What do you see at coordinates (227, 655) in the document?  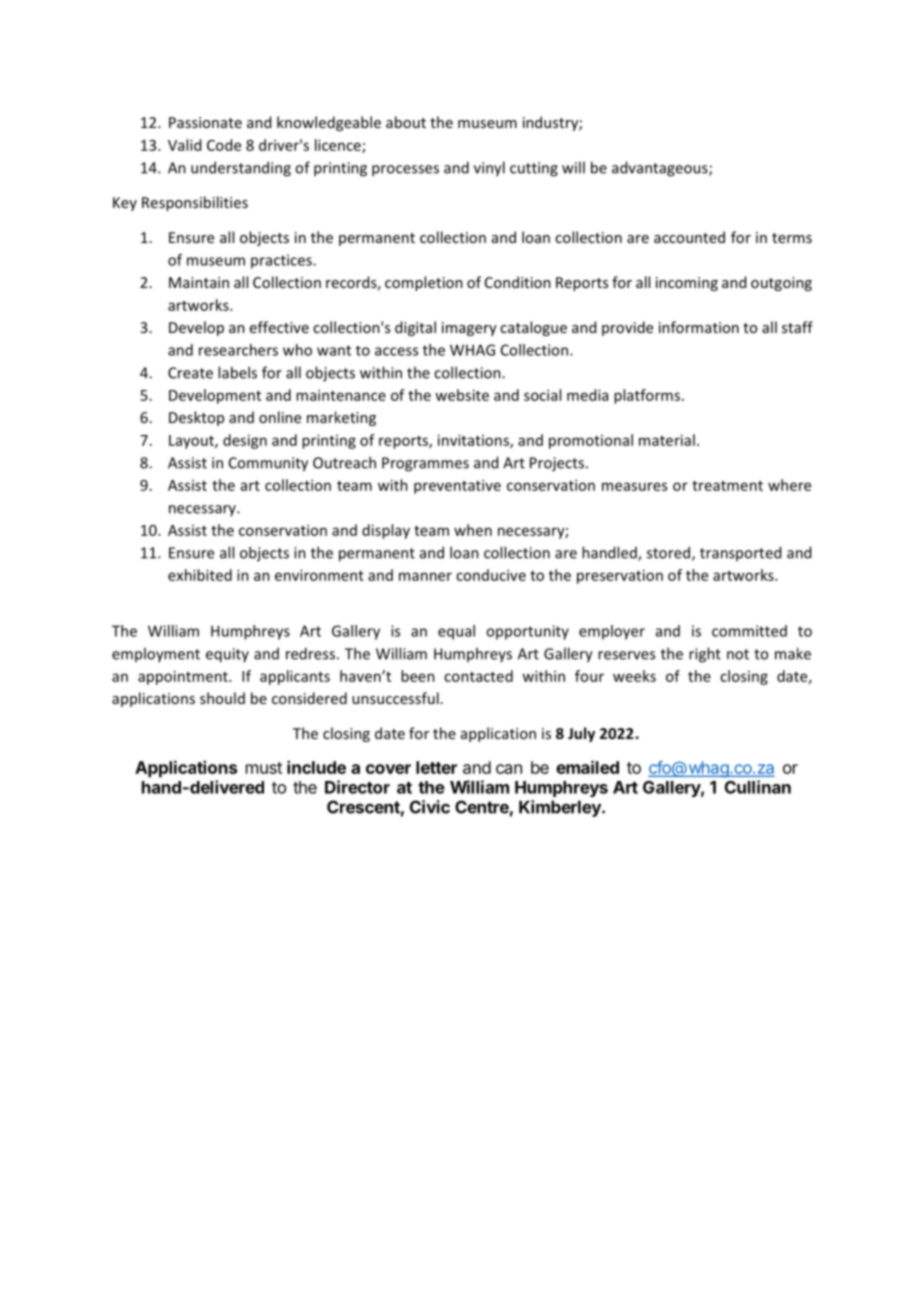 I see `equity` at bounding box center [227, 655].
